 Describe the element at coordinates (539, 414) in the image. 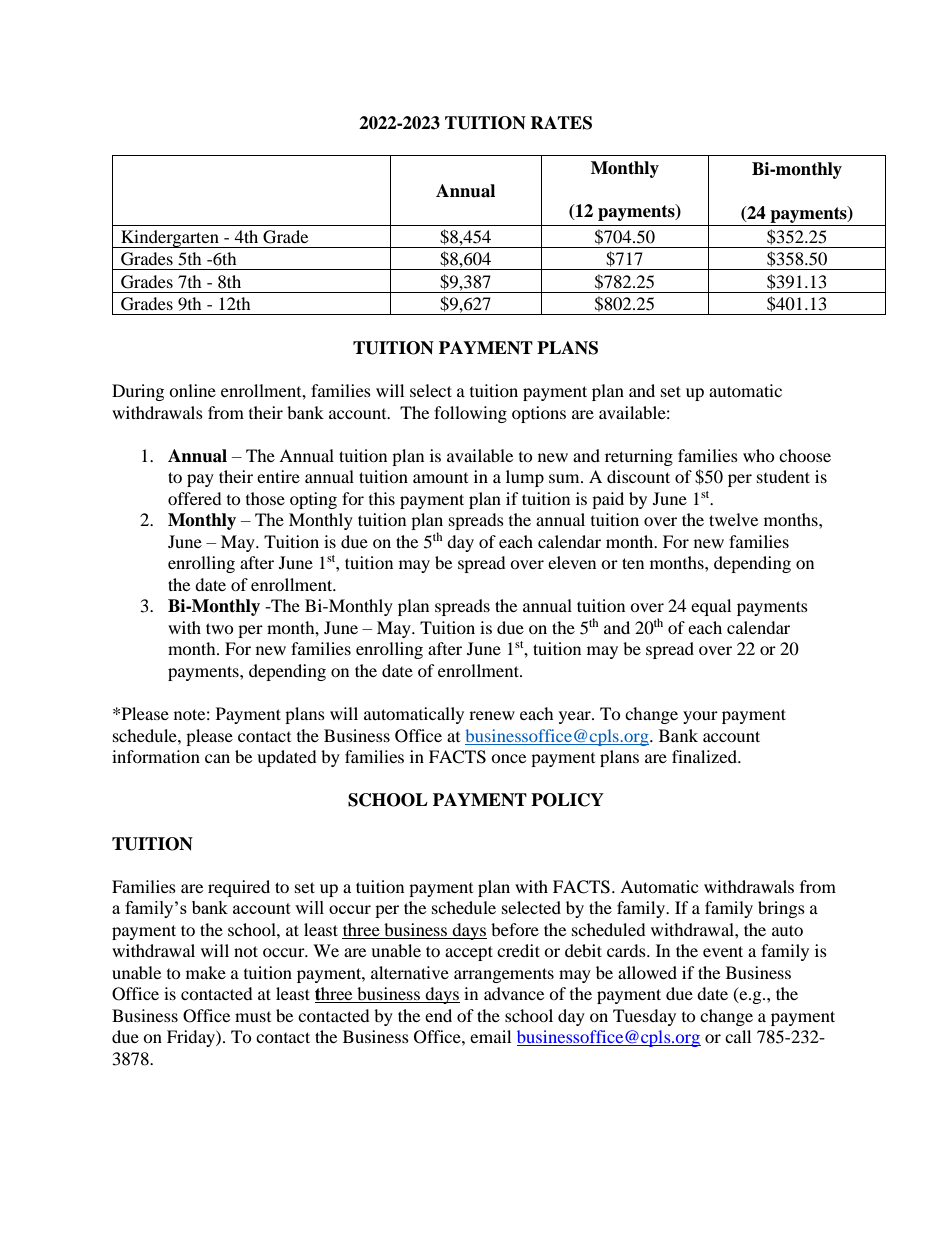

I see `options` at that location.
